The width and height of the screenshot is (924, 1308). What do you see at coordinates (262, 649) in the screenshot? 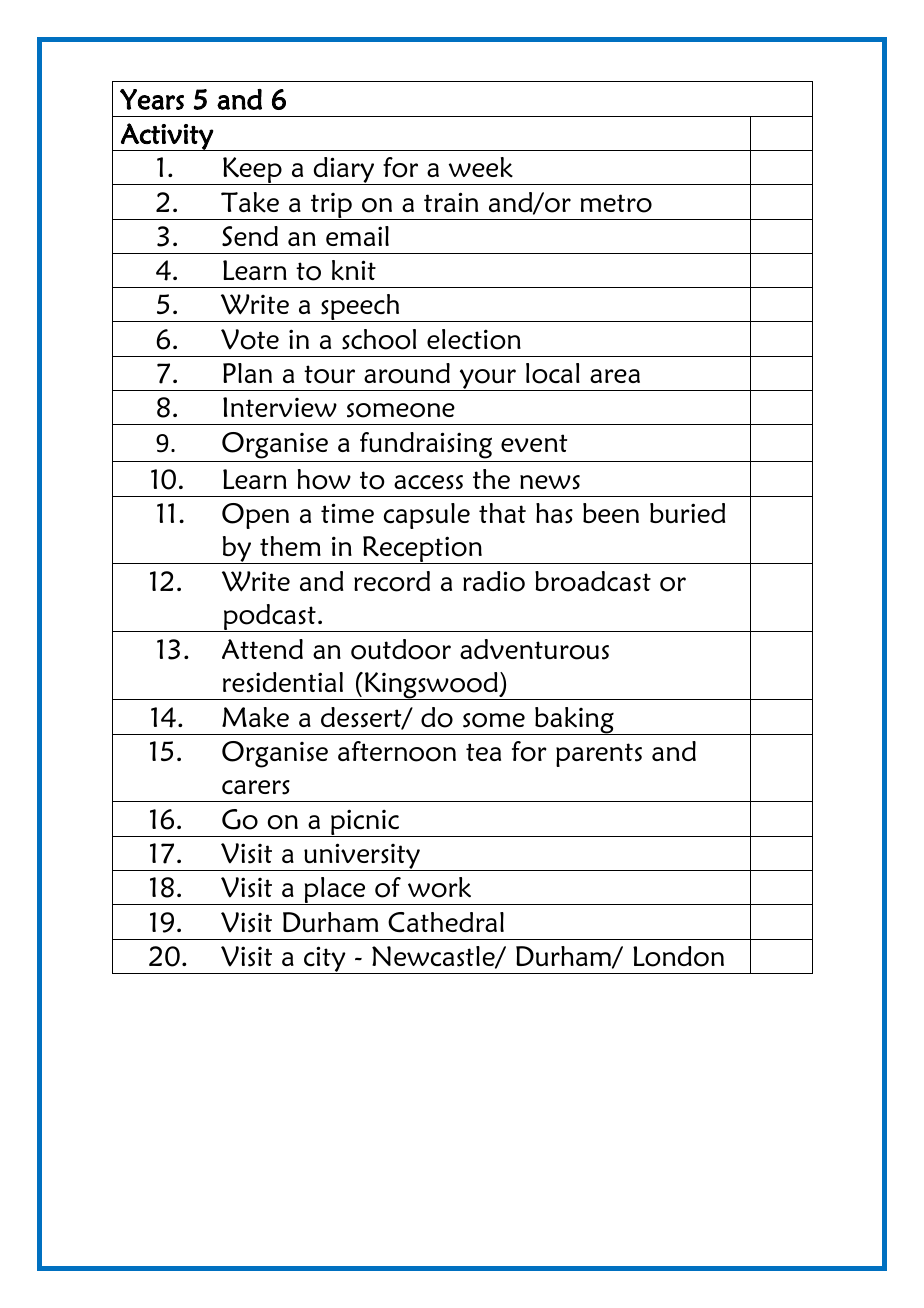
I see `Attend` at bounding box center [262, 649].
